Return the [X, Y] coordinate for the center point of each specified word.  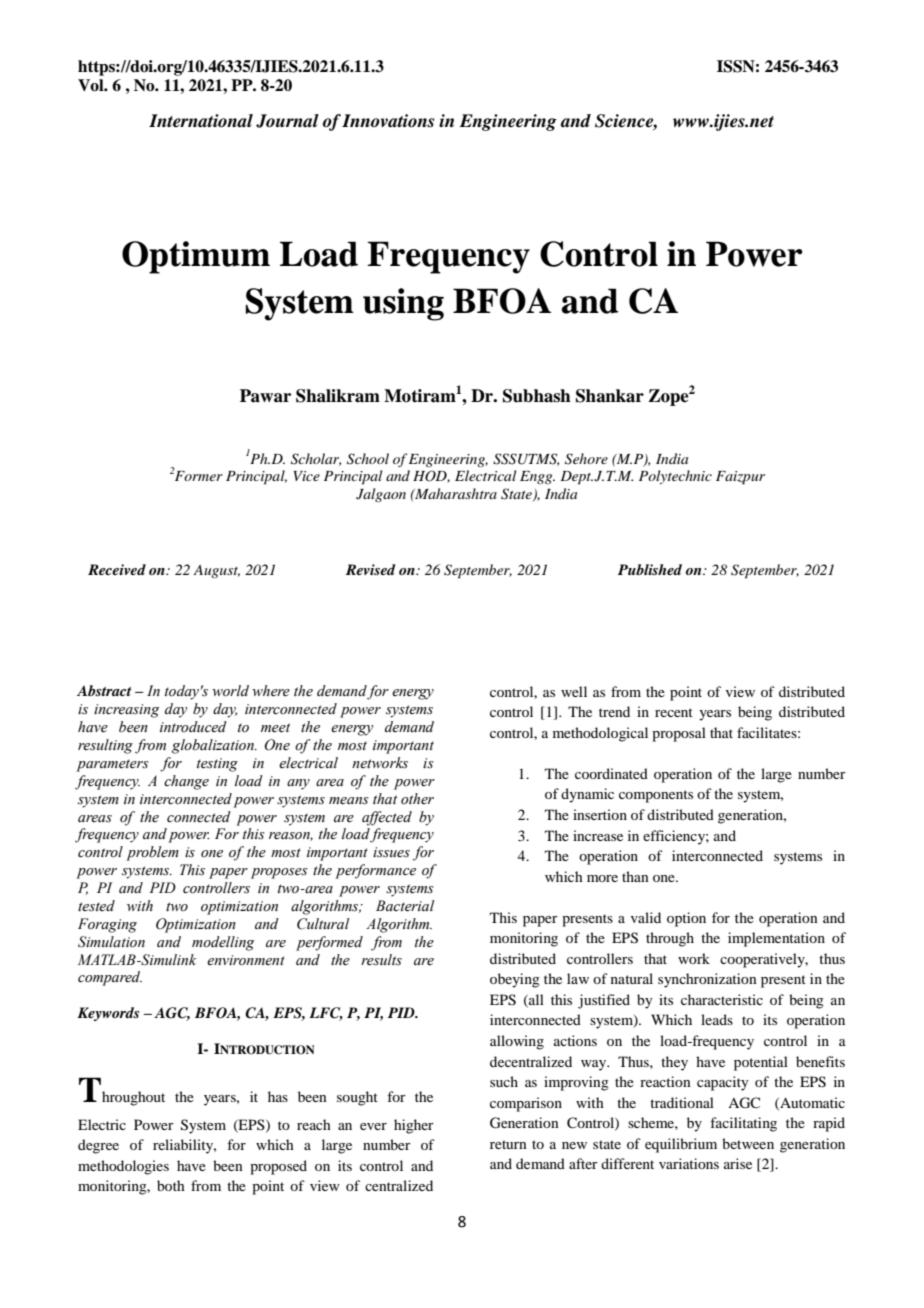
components [656, 796]
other [417, 799]
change [186, 782]
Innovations [388, 121]
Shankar [610, 396]
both [171, 1185]
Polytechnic [675, 477]
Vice [307, 476]
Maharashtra [455, 493]
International [201, 121]
